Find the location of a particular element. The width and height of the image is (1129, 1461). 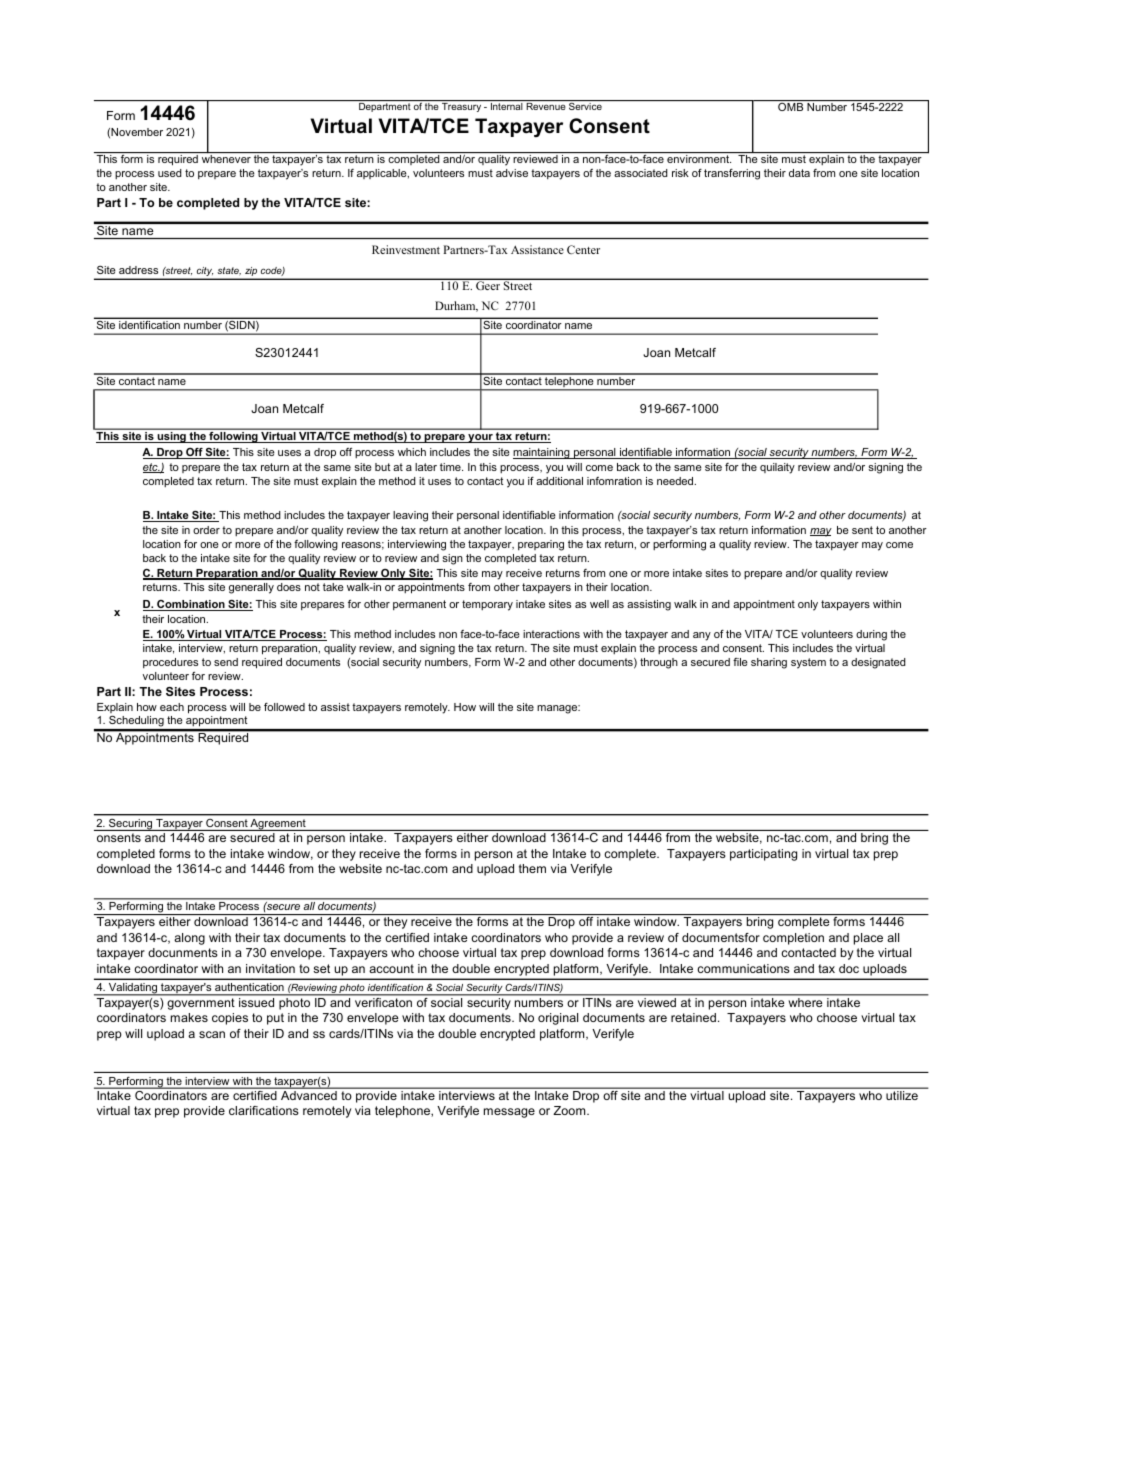

data is located at coordinates (799, 173).
